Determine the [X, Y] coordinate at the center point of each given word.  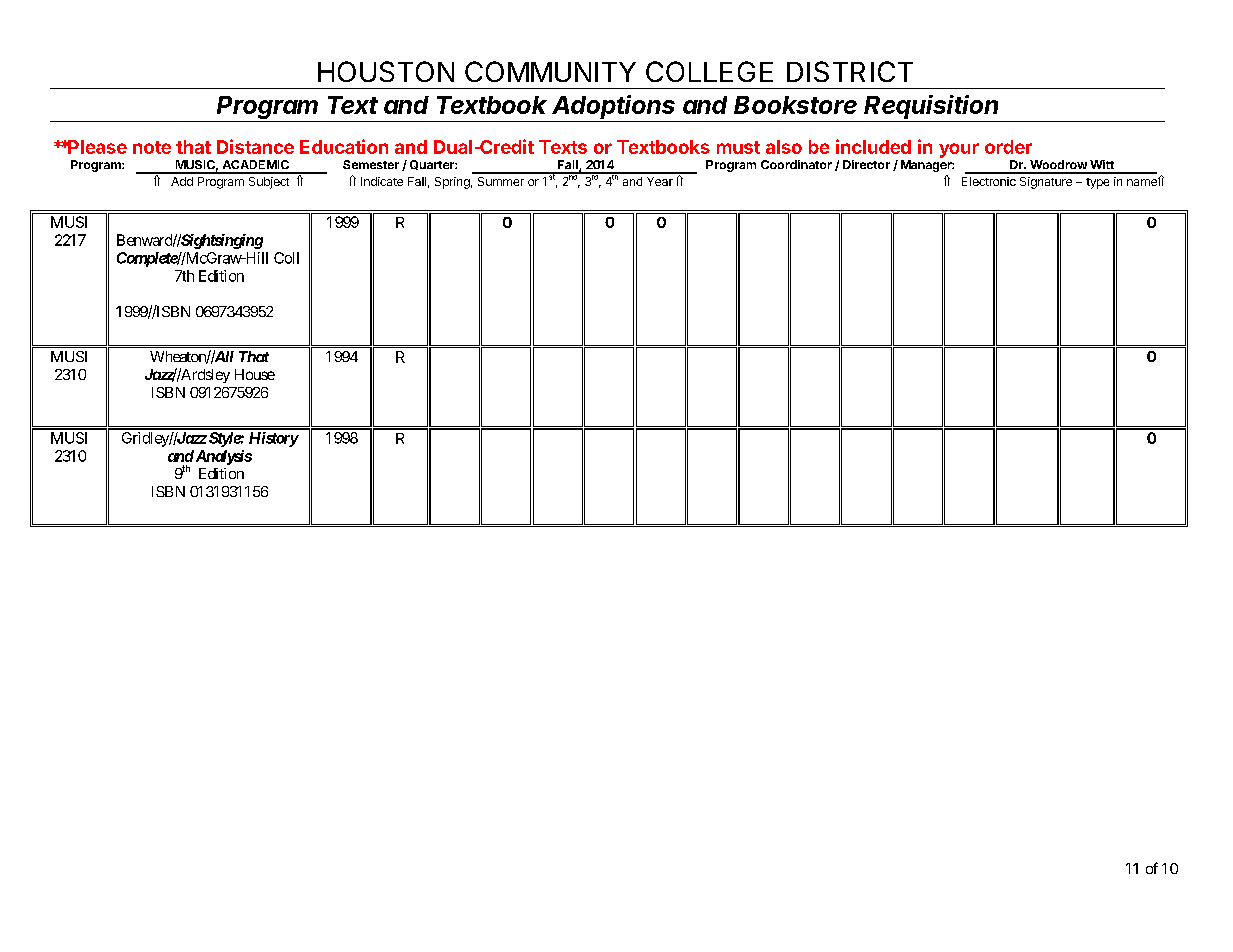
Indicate [382, 181]
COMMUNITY [550, 71]
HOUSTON [386, 71]
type [1097, 183]
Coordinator [796, 164]
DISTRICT [850, 71]
